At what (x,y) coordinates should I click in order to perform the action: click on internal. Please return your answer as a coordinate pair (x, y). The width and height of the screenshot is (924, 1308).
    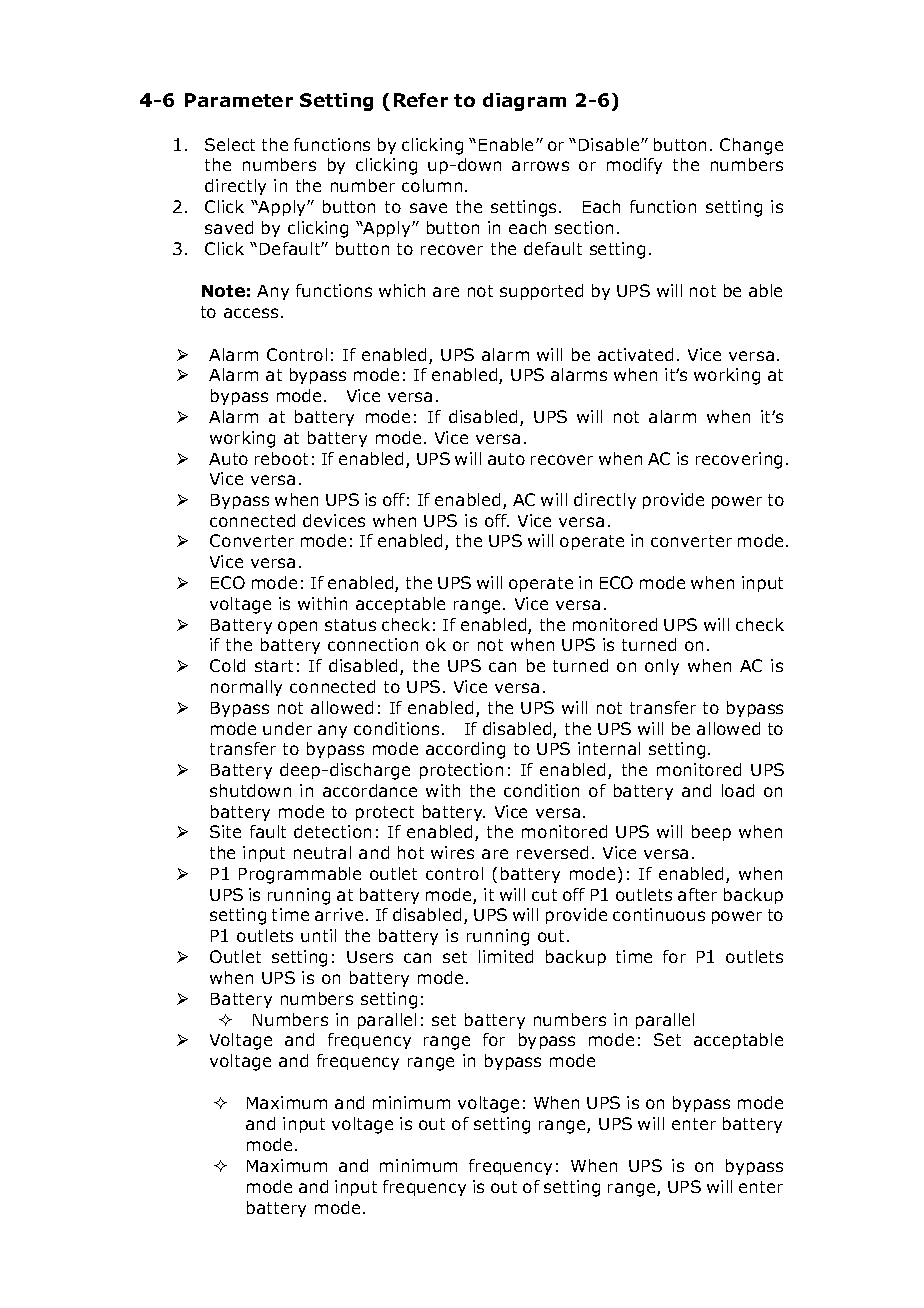
    Looking at the image, I should click on (609, 748).
